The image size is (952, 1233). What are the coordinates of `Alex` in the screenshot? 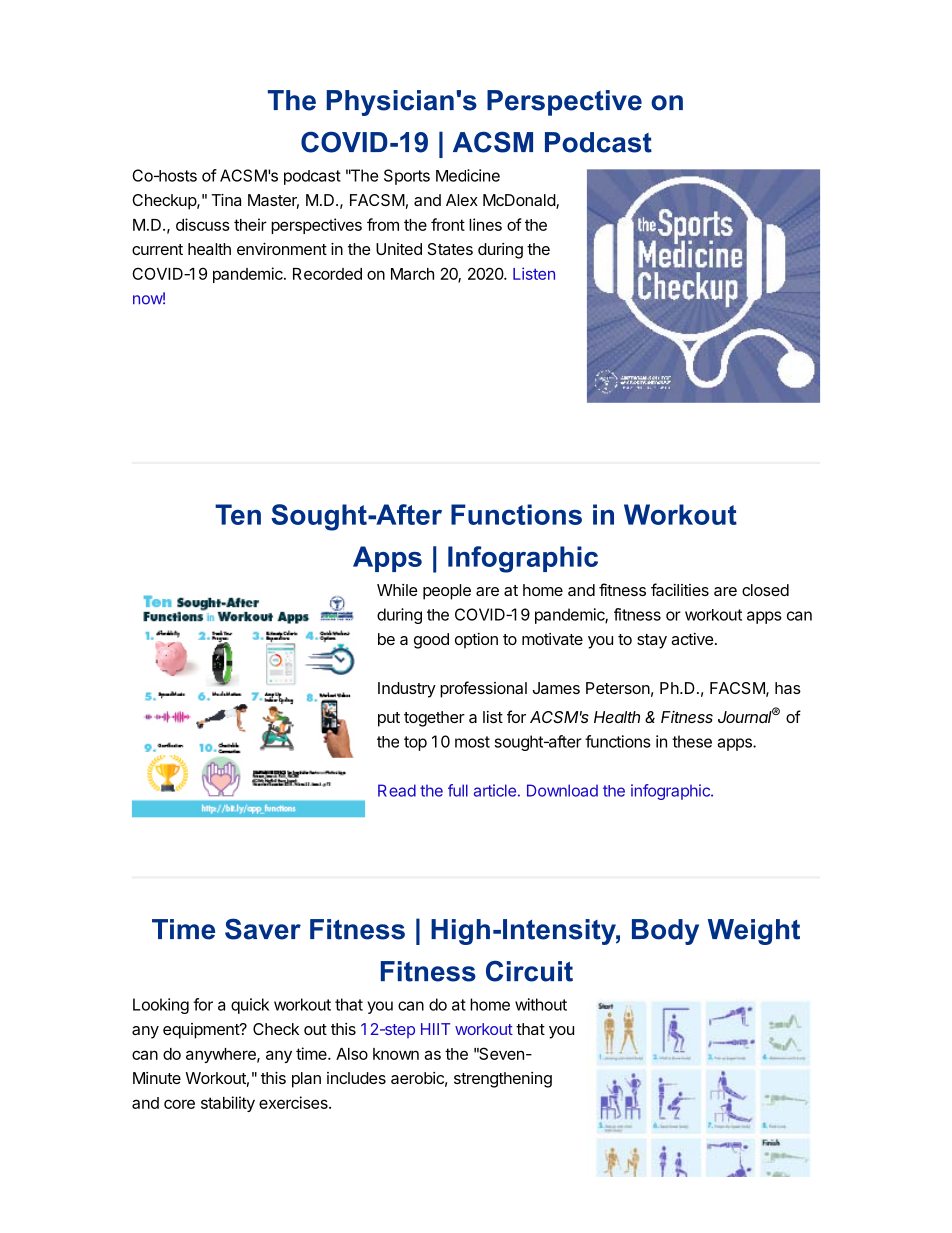 It's located at (462, 200).
